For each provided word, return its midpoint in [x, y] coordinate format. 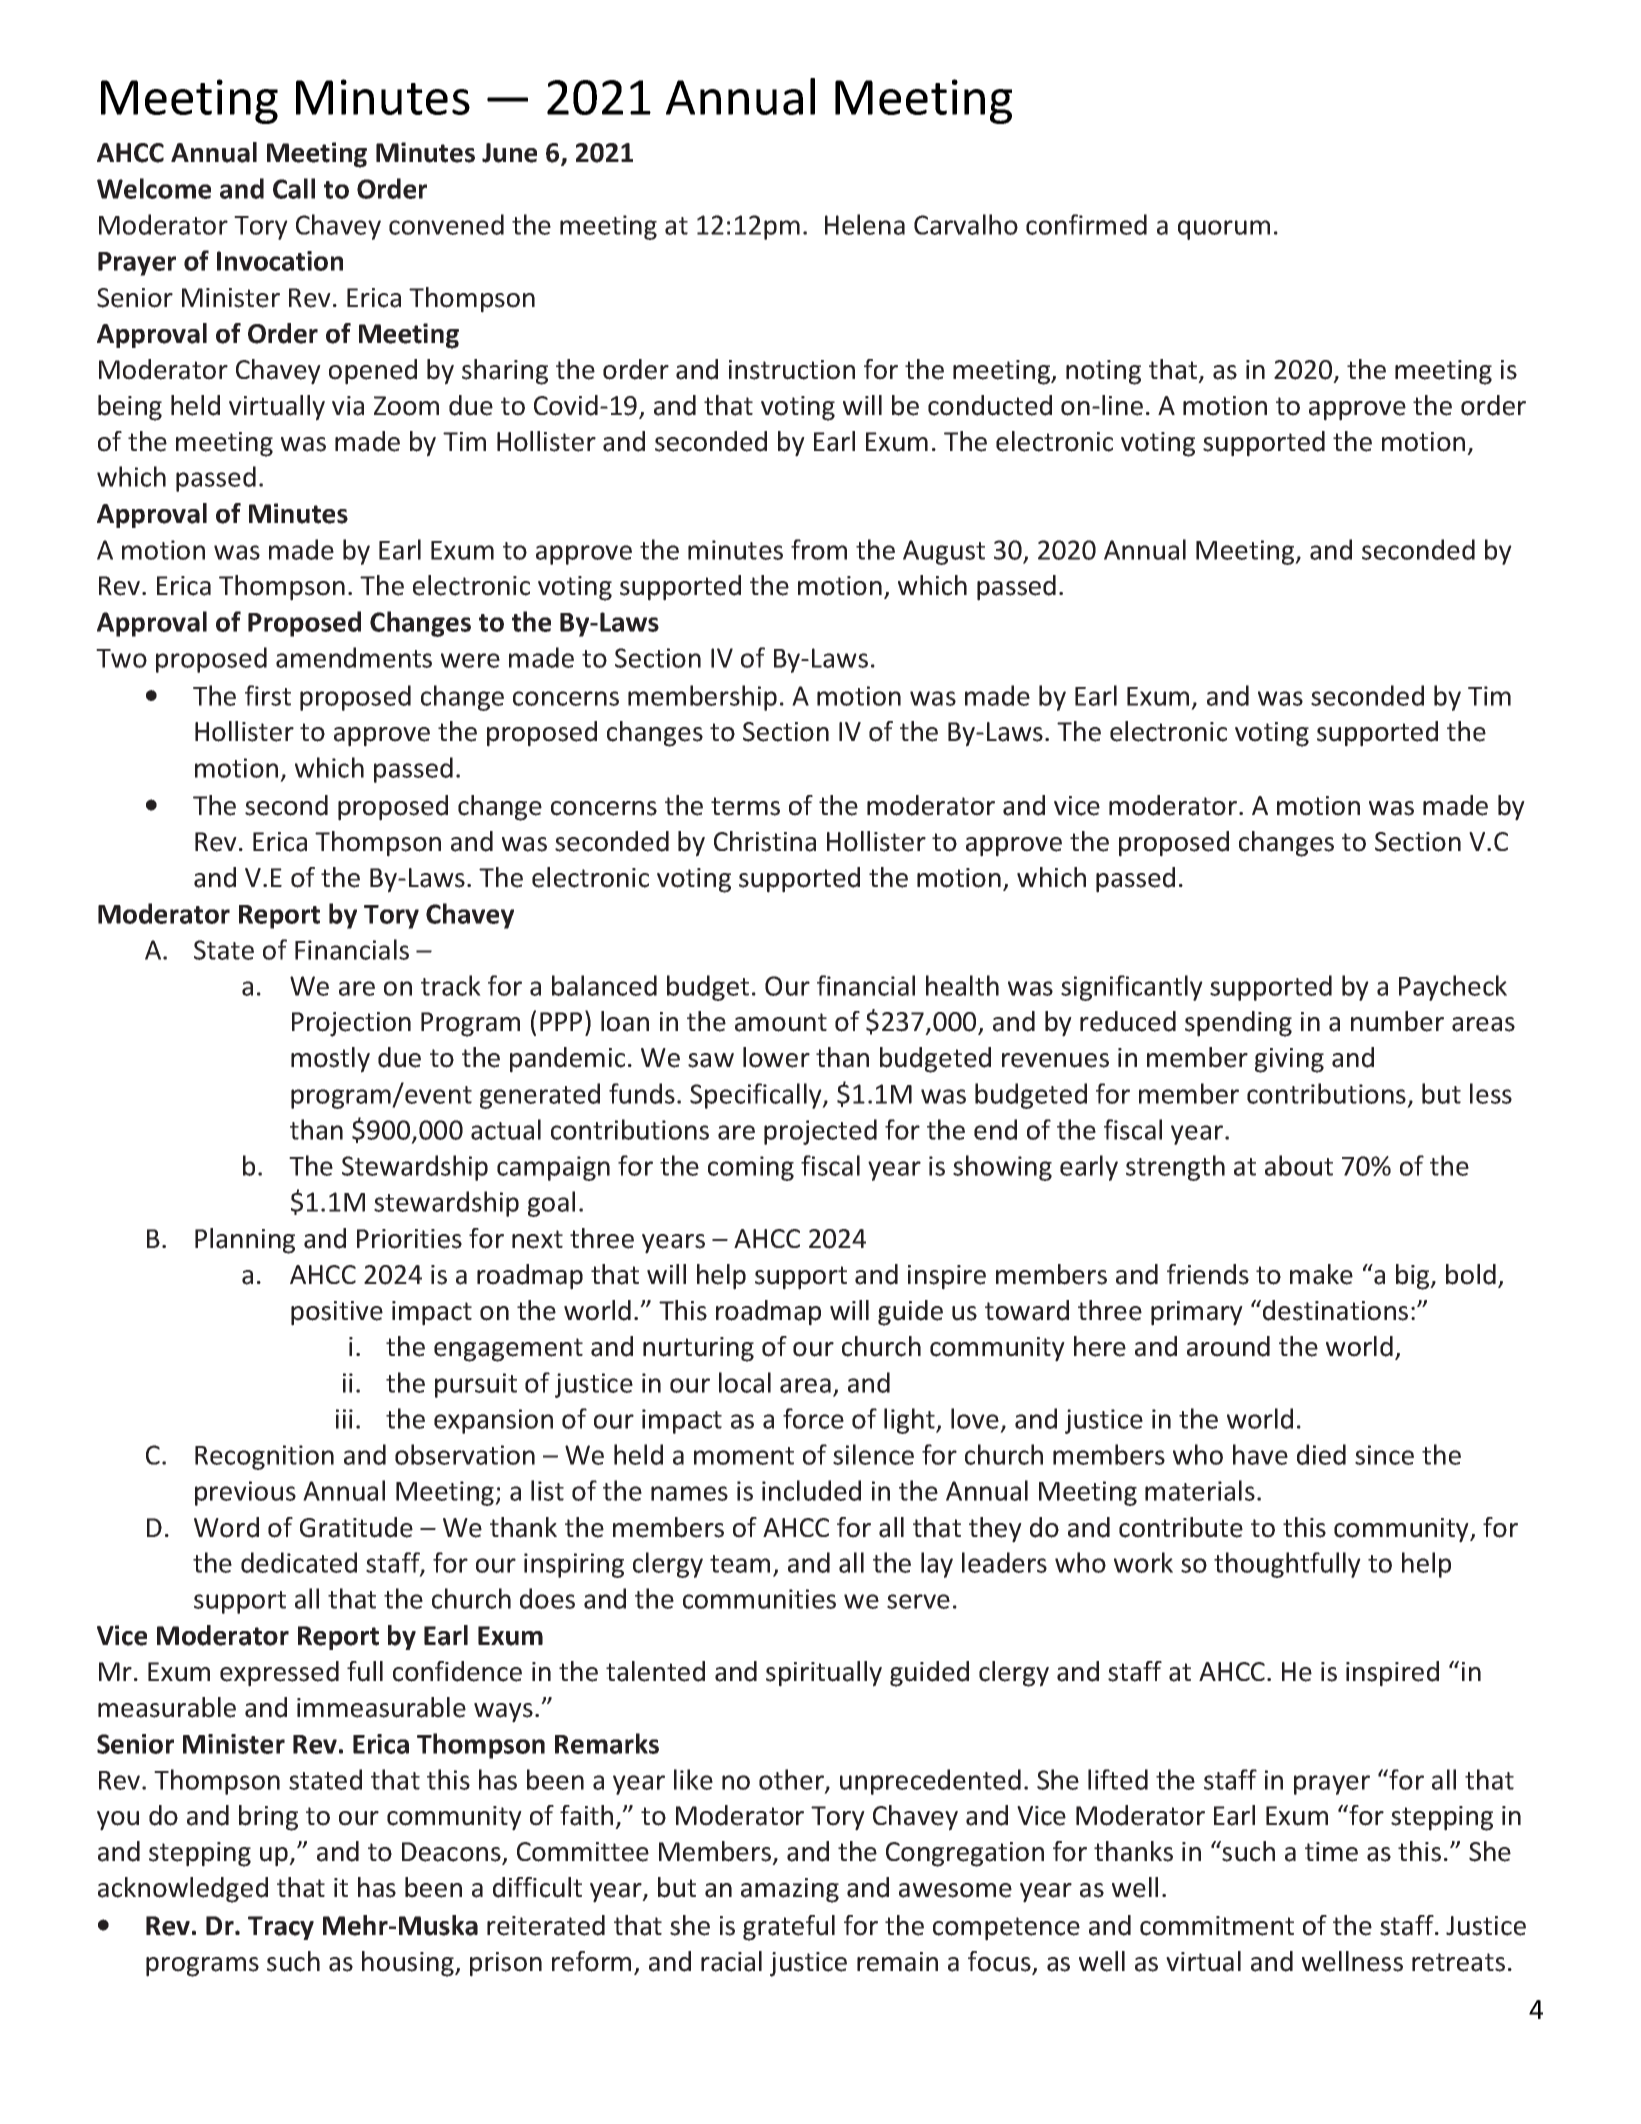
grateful [789, 1928]
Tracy [281, 1928]
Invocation [280, 261]
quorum [1224, 230]
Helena [865, 224]
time [1331, 1852]
